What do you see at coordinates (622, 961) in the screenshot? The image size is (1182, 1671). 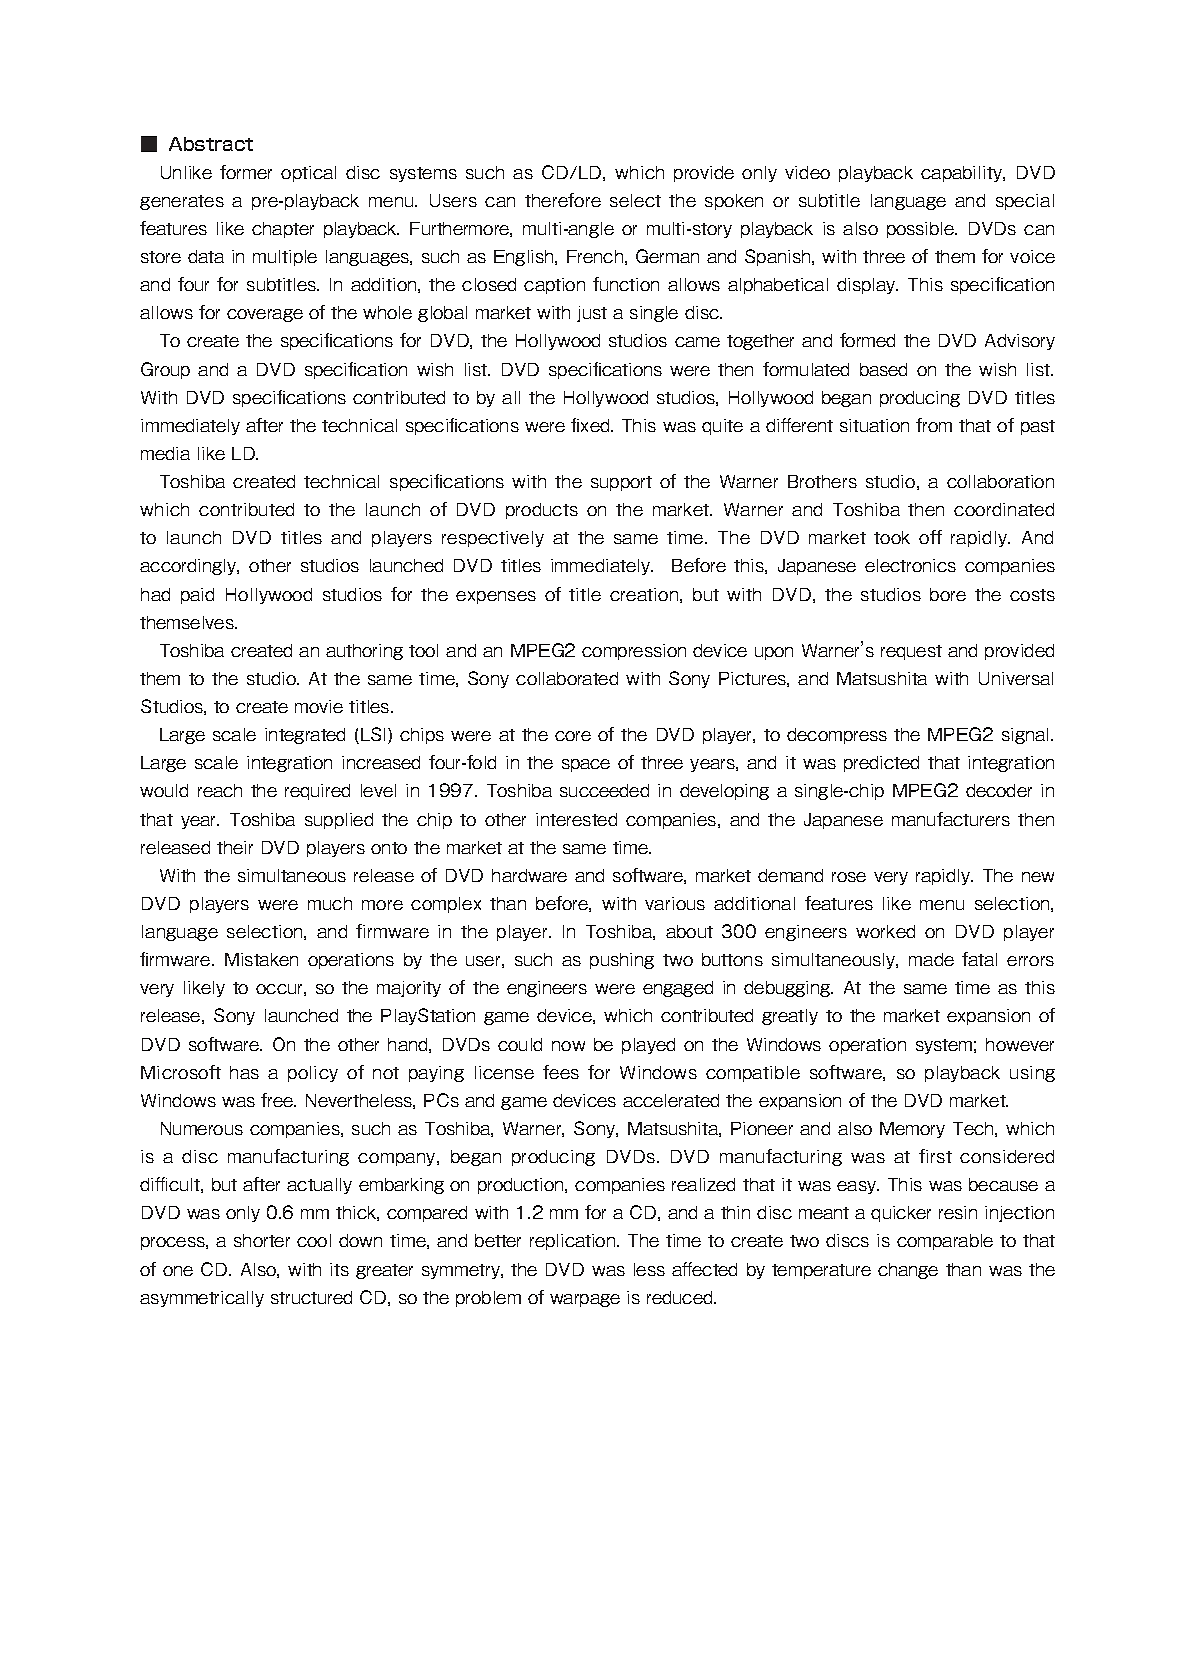 I see `pushing` at bounding box center [622, 961].
